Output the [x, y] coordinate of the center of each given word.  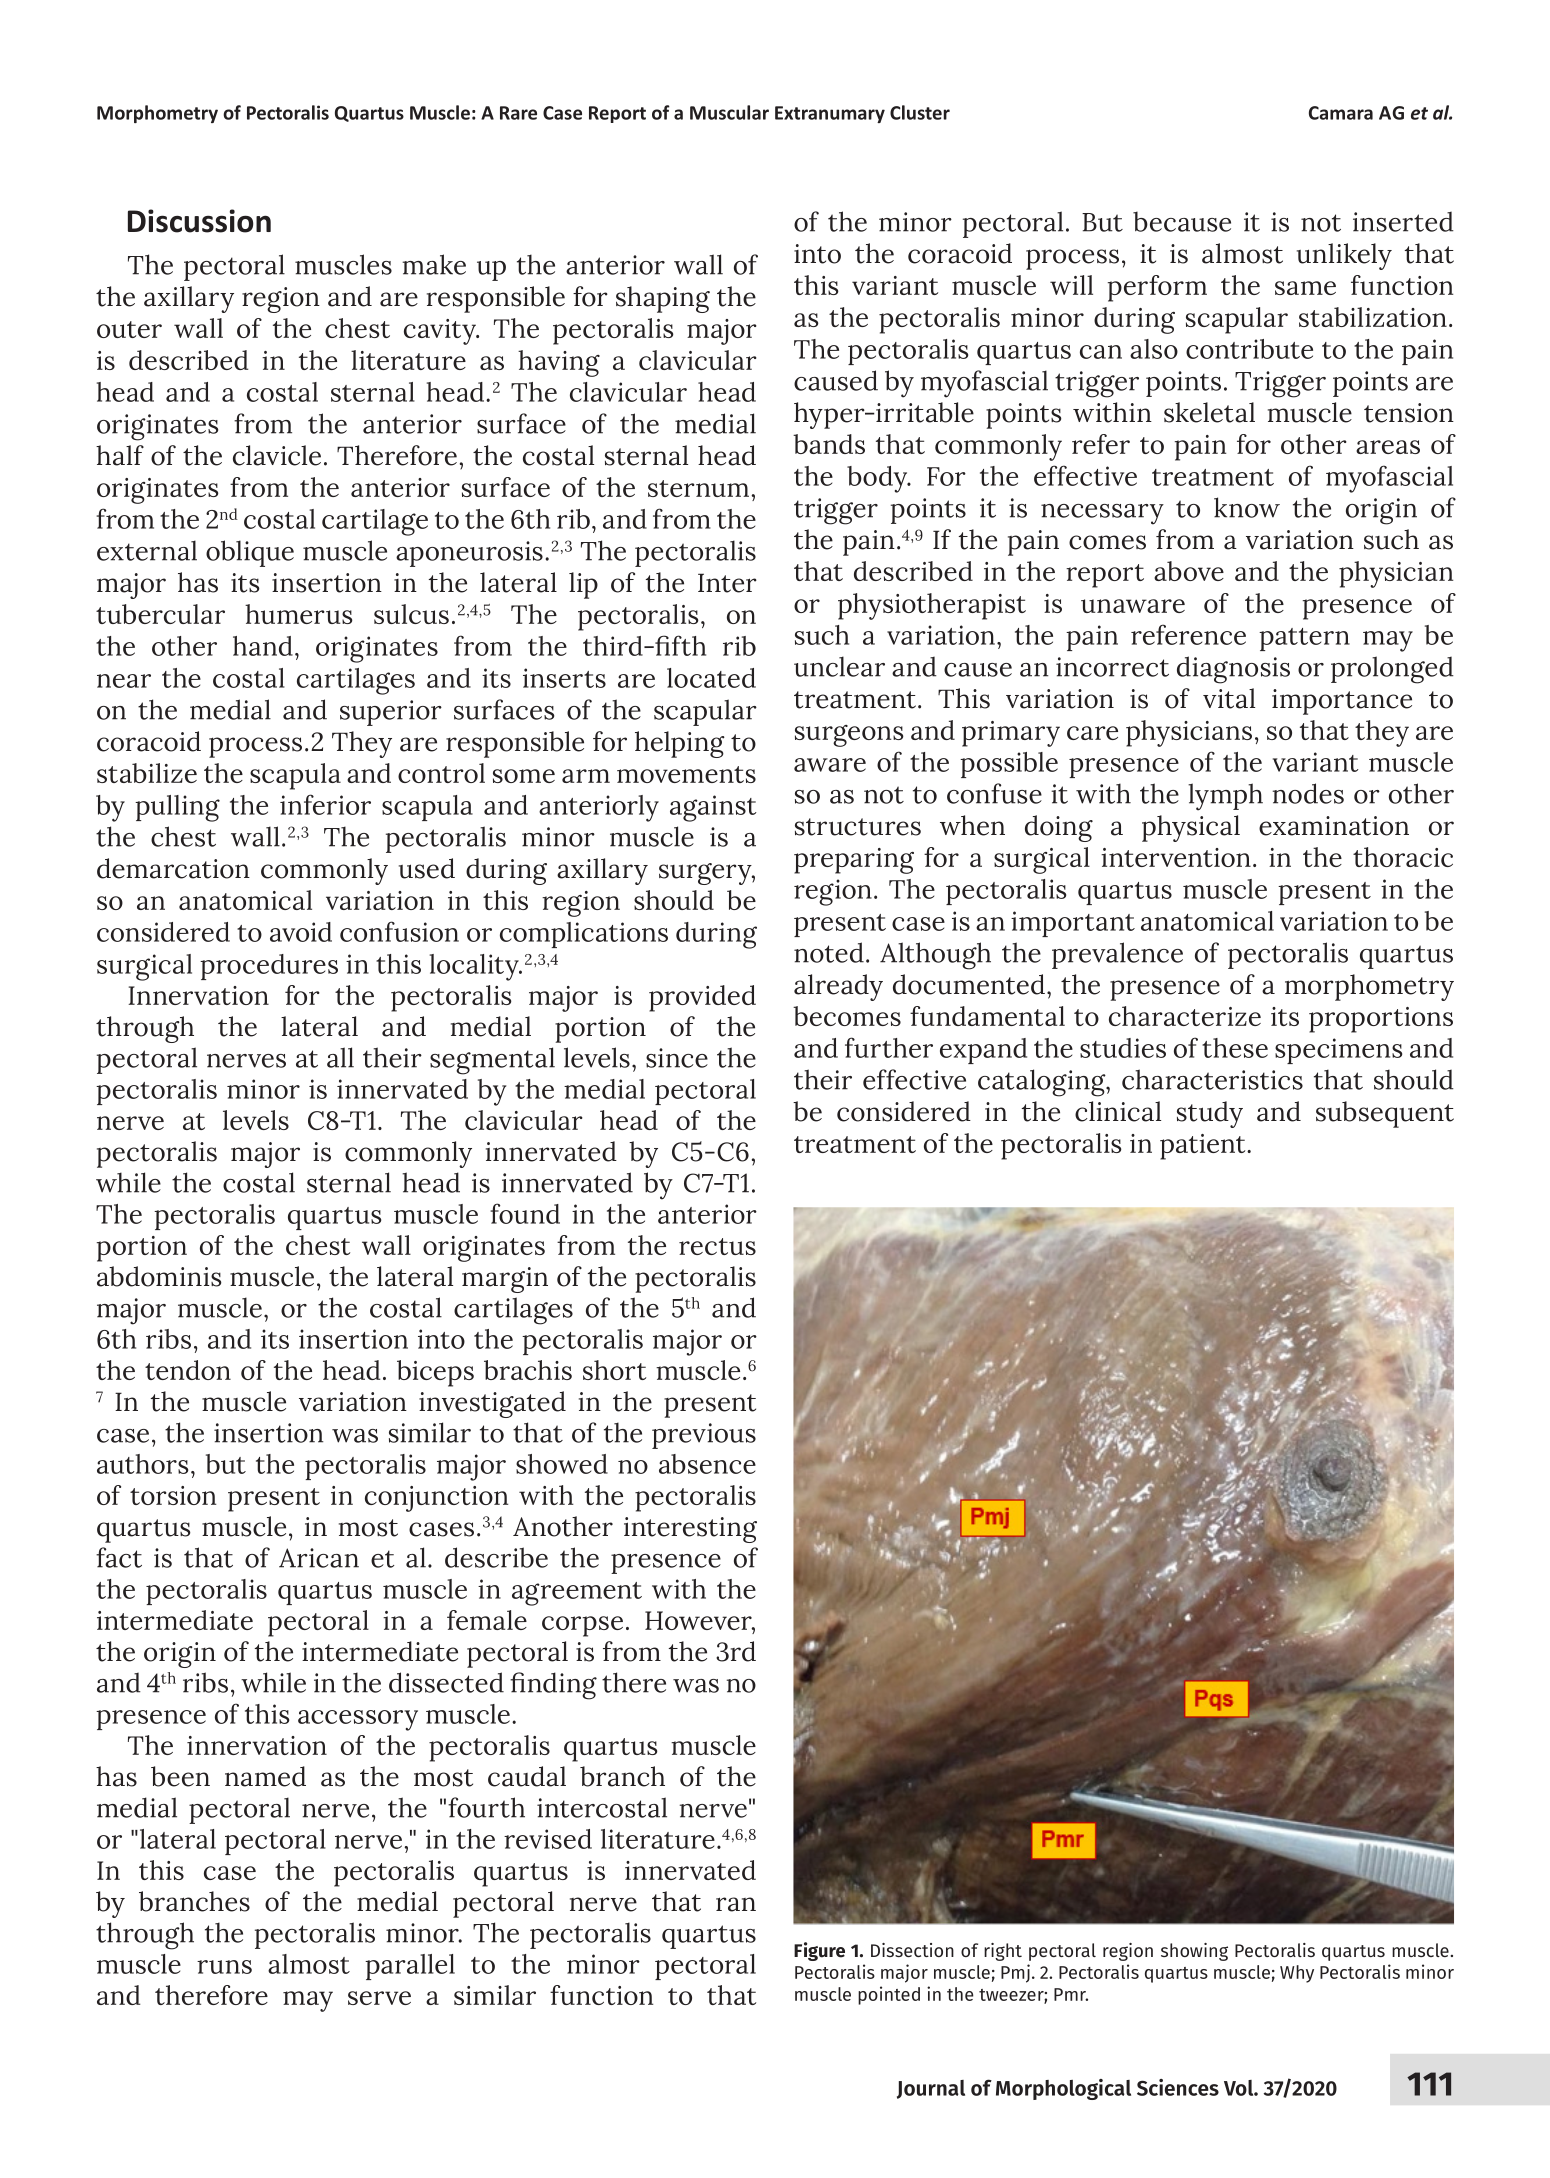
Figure [819, 1951]
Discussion [199, 221]
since [677, 1058]
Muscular [729, 112]
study [1210, 1114]
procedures [269, 967]
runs [224, 1967]
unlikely [1344, 256]
